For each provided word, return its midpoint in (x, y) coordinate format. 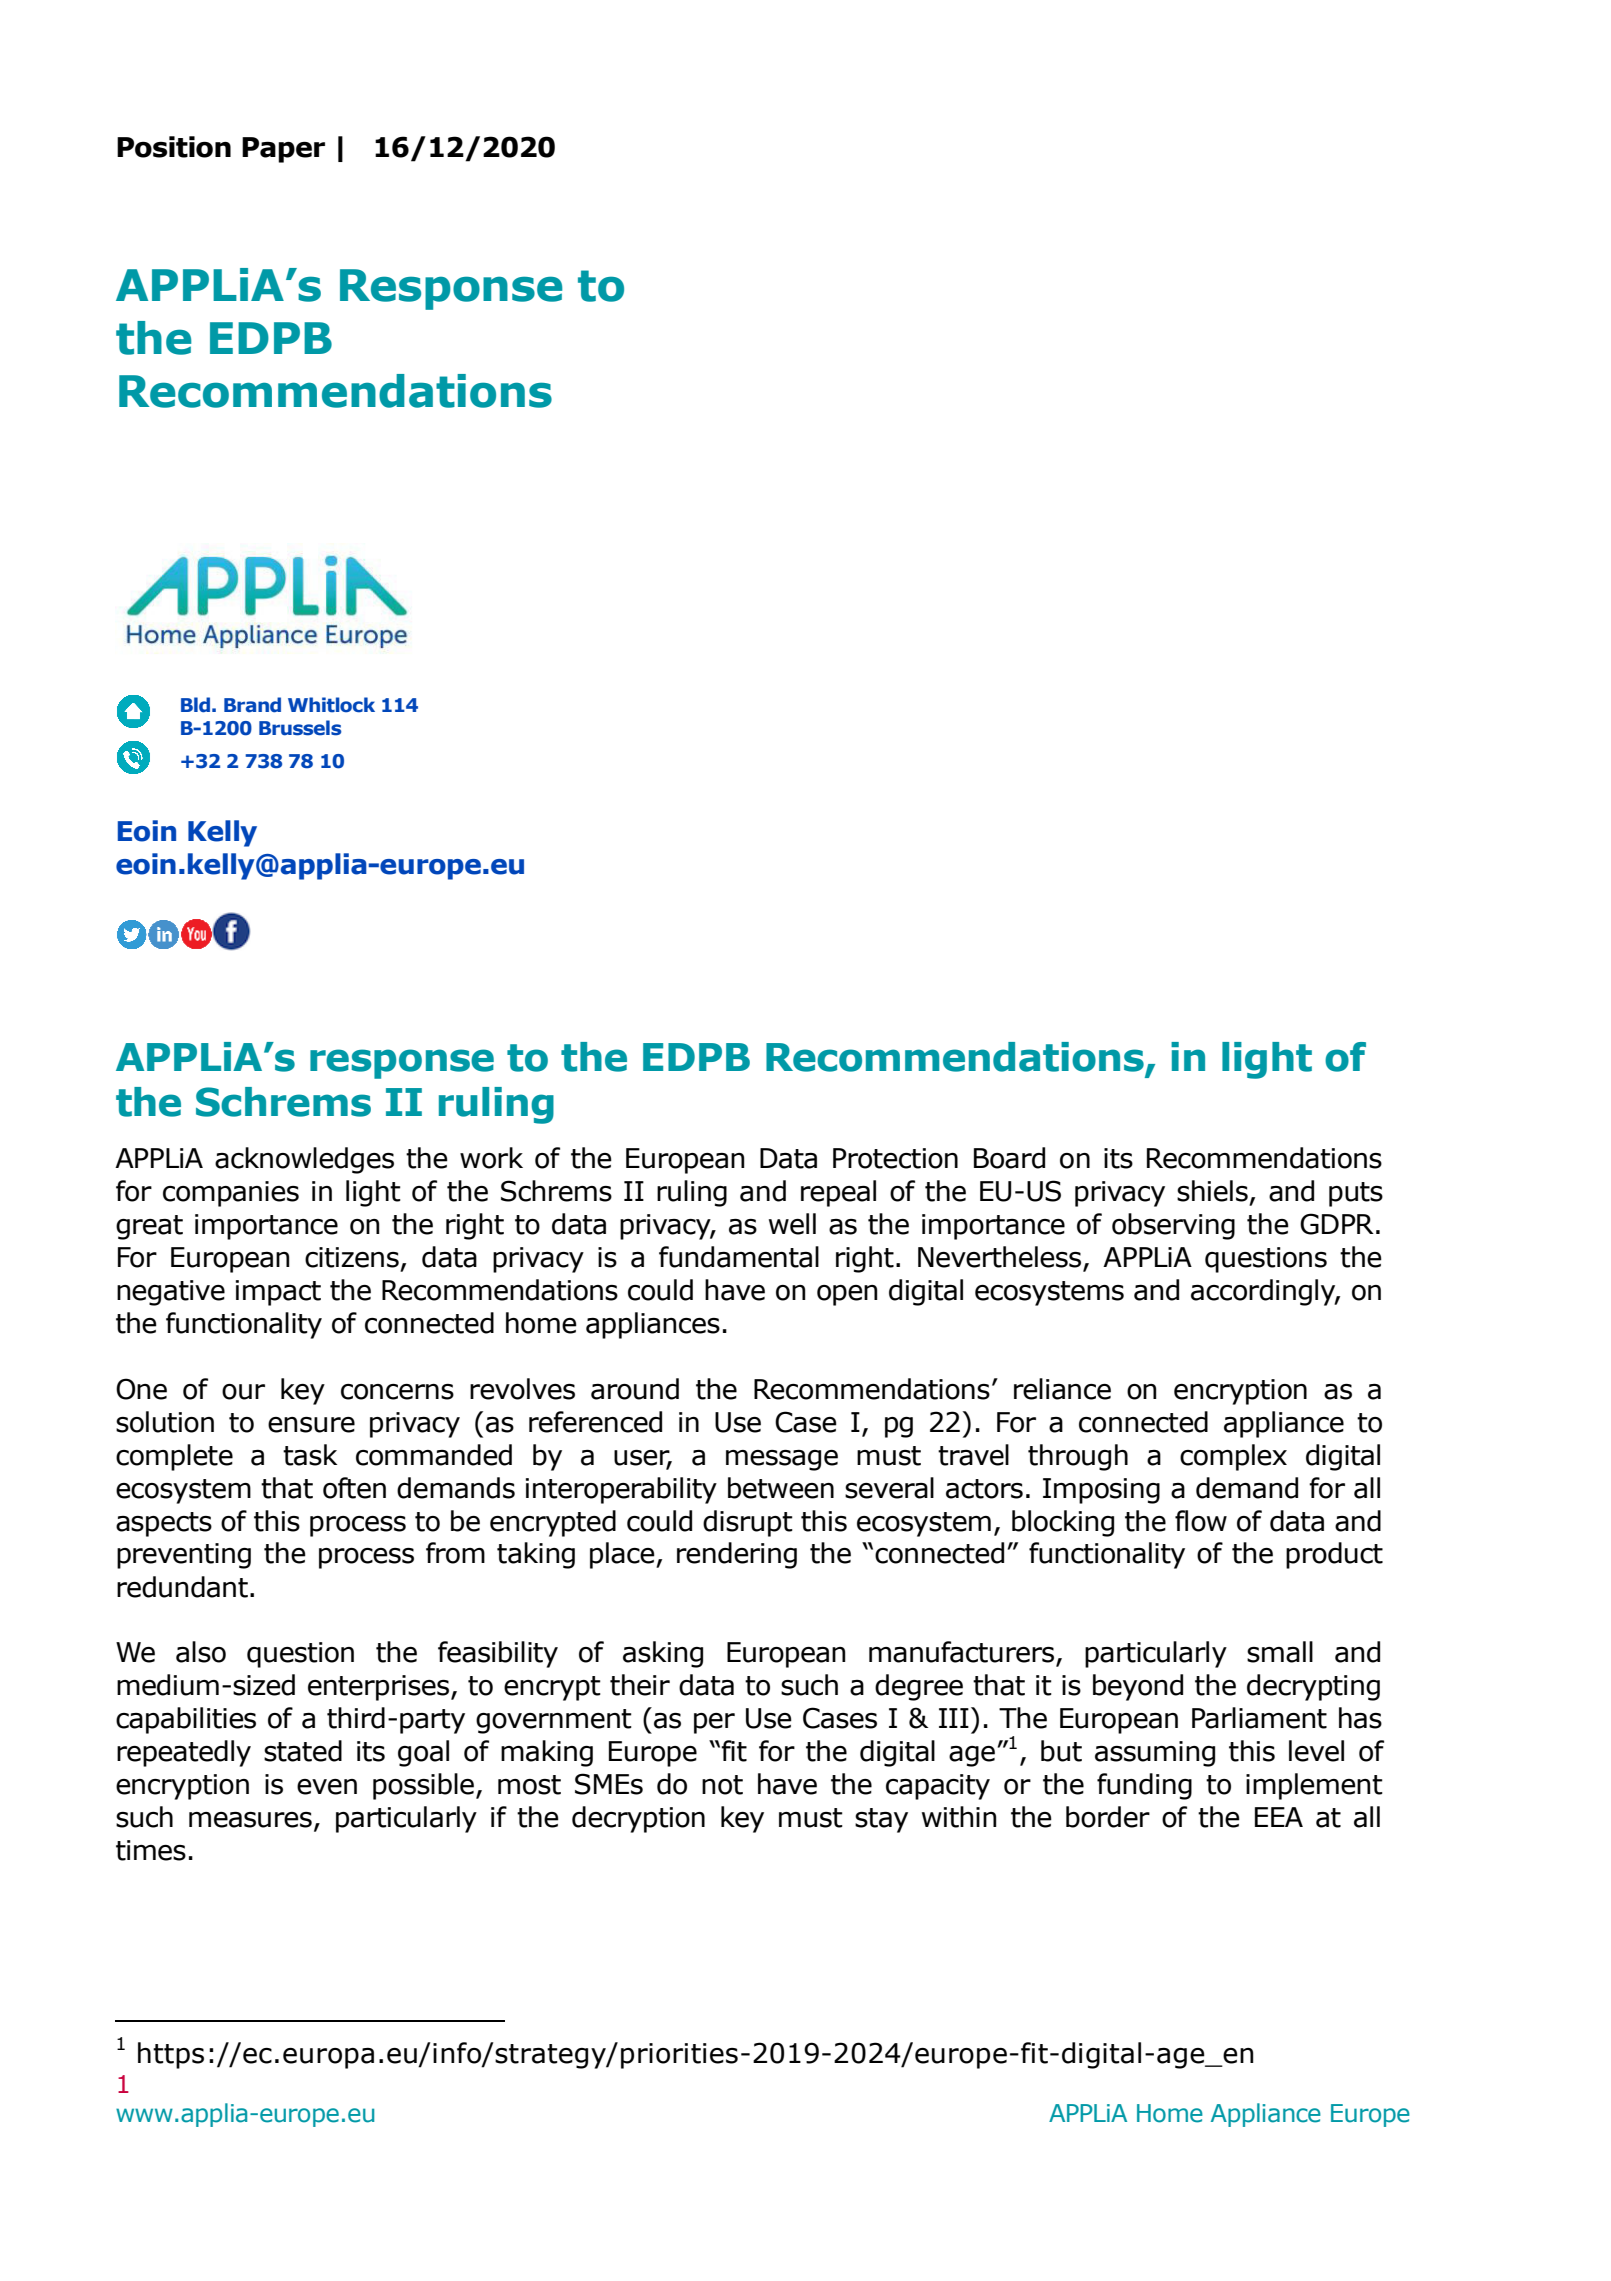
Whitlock (331, 705)
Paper (283, 150)
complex (1233, 1457)
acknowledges (304, 1160)
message (782, 1460)
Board (1009, 1158)
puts (1356, 1194)
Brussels (300, 728)
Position (174, 147)
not (722, 1785)
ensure (311, 1425)
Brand (252, 705)
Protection (895, 1158)
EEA (1279, 1817)
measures (250, 1820)
